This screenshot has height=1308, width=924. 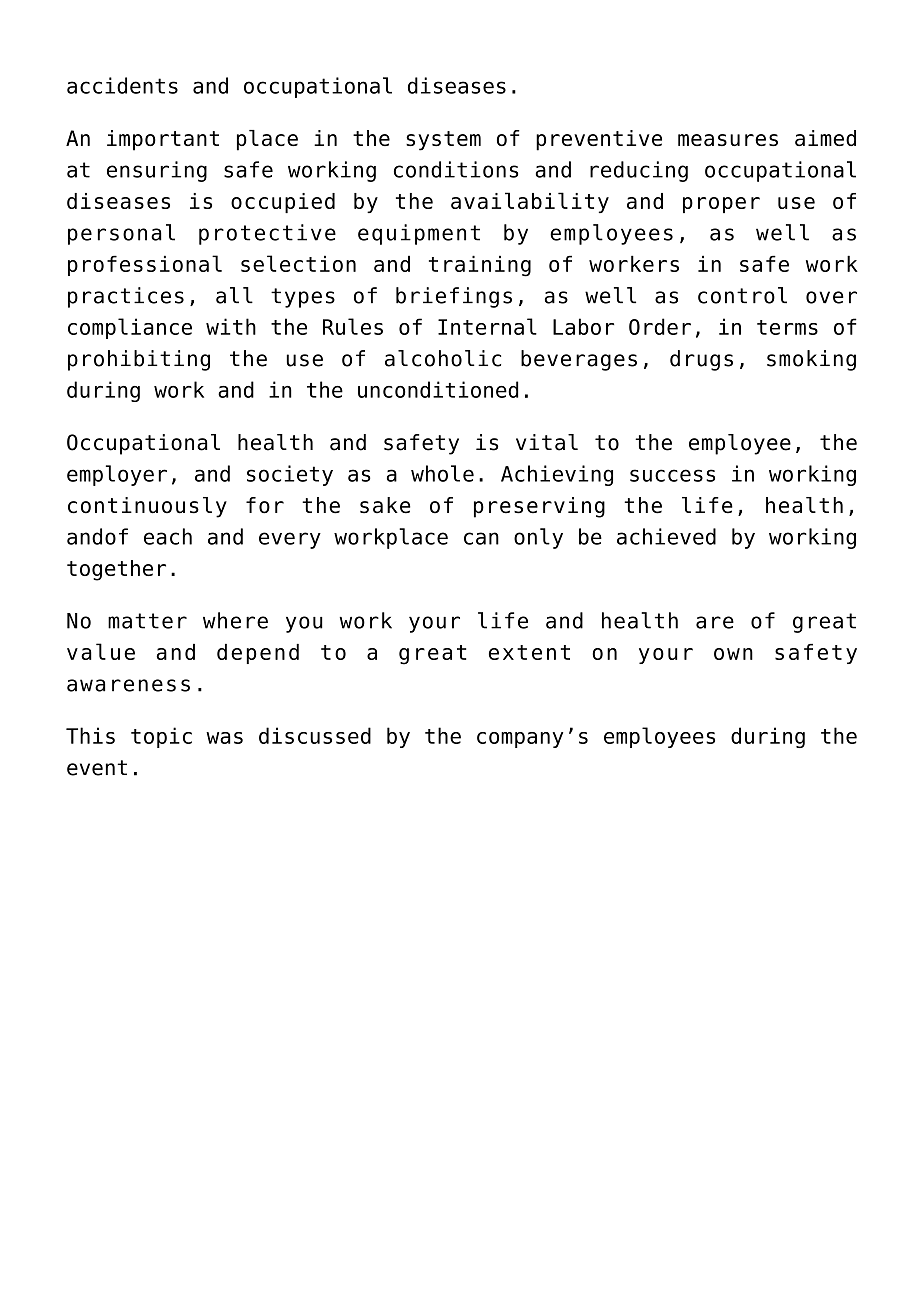 What do you see at coordinates (122, 85) in the screenshot?
I see `accidents` at bounding box center [122, 85].
